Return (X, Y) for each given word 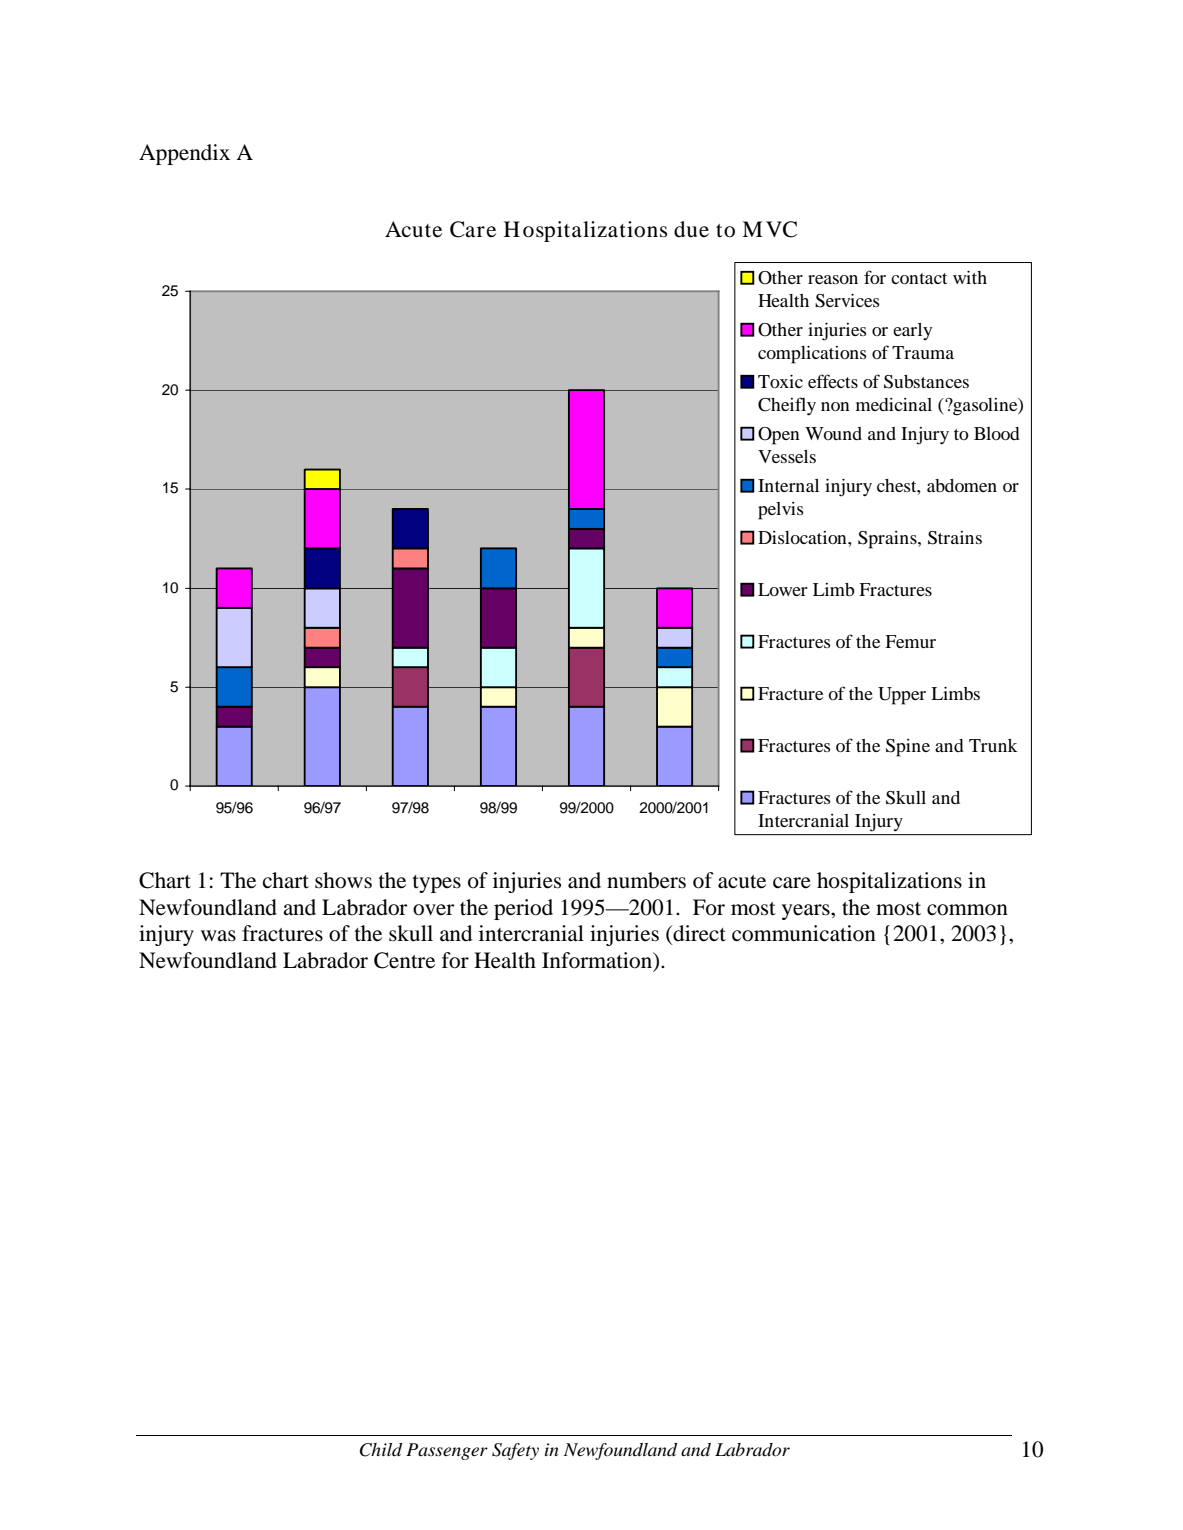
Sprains (888, 540)
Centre (404, 960)
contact (919, 278)
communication (804, 933)
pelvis (781, 511)
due (691, 229)
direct (698, 934)
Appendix (184, 154)
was (218, 936)
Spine (908, 748)
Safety (515, 1451)
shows (343, 880)
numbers (646, 880)
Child (381, 1450)
